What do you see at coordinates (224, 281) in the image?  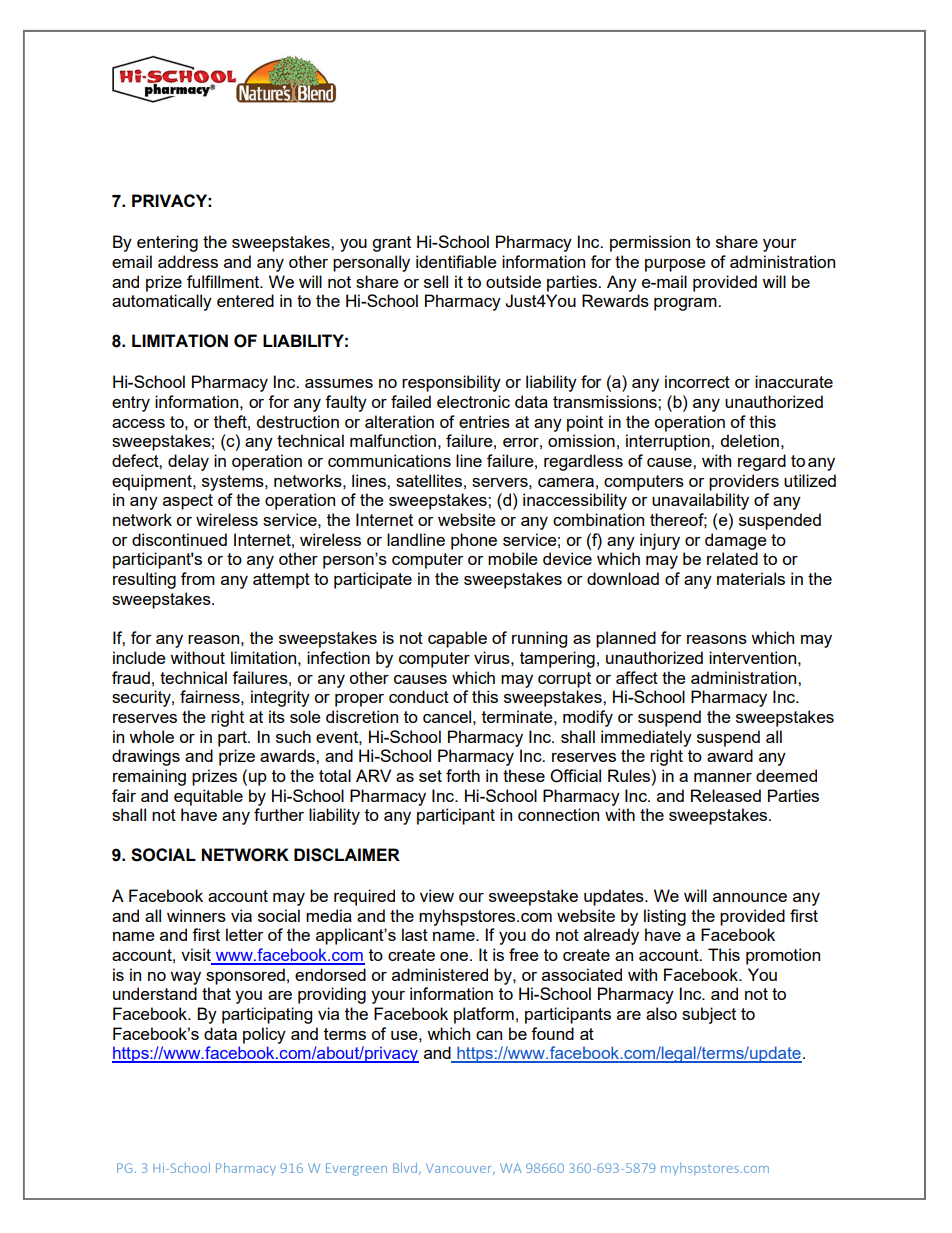 I see `fulfillment` at bounding box center [224, 281].
